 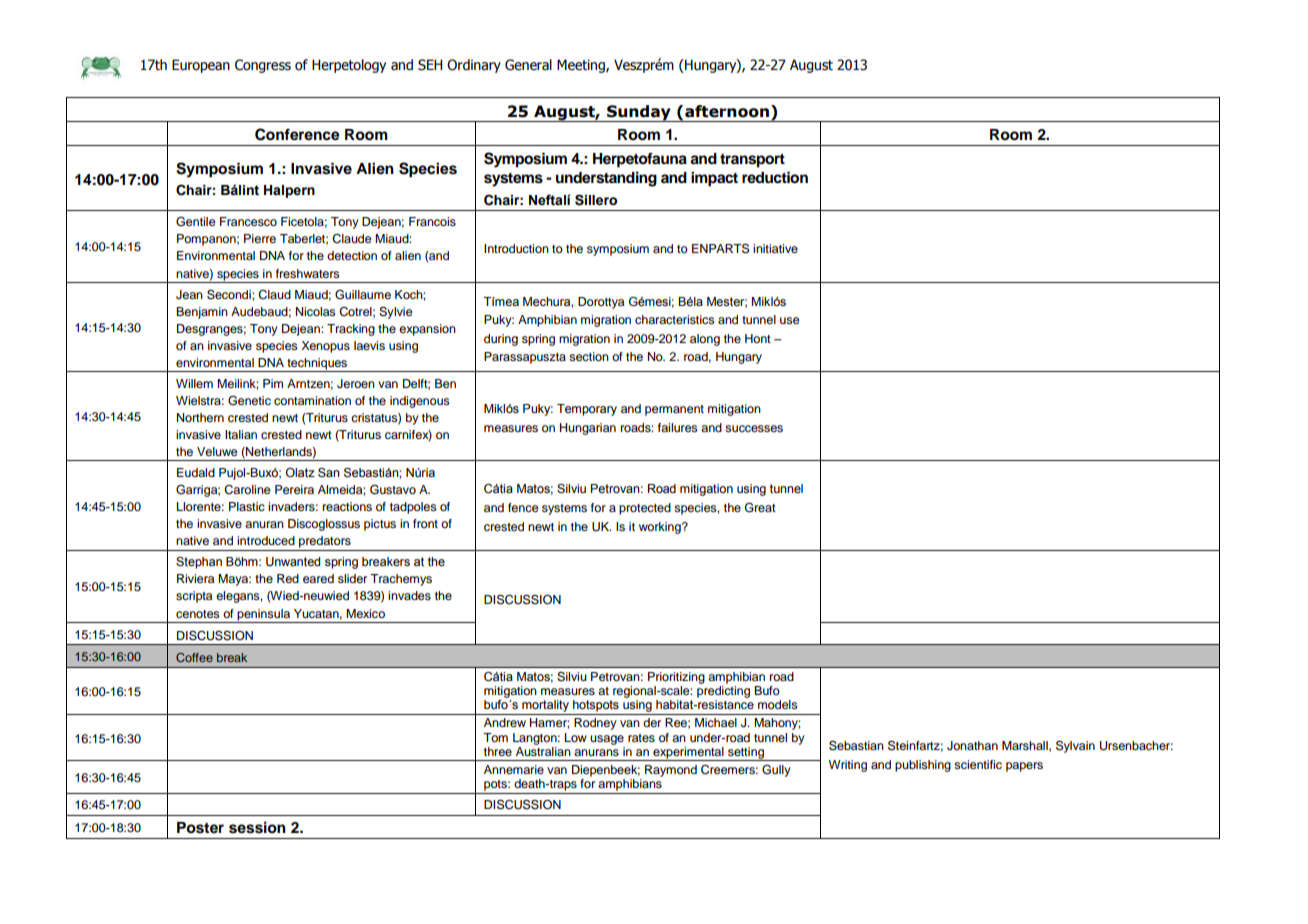 What do you see at coordinates (241, 434) in the image?
I see `Italian` at bounding box center [241, 434].
